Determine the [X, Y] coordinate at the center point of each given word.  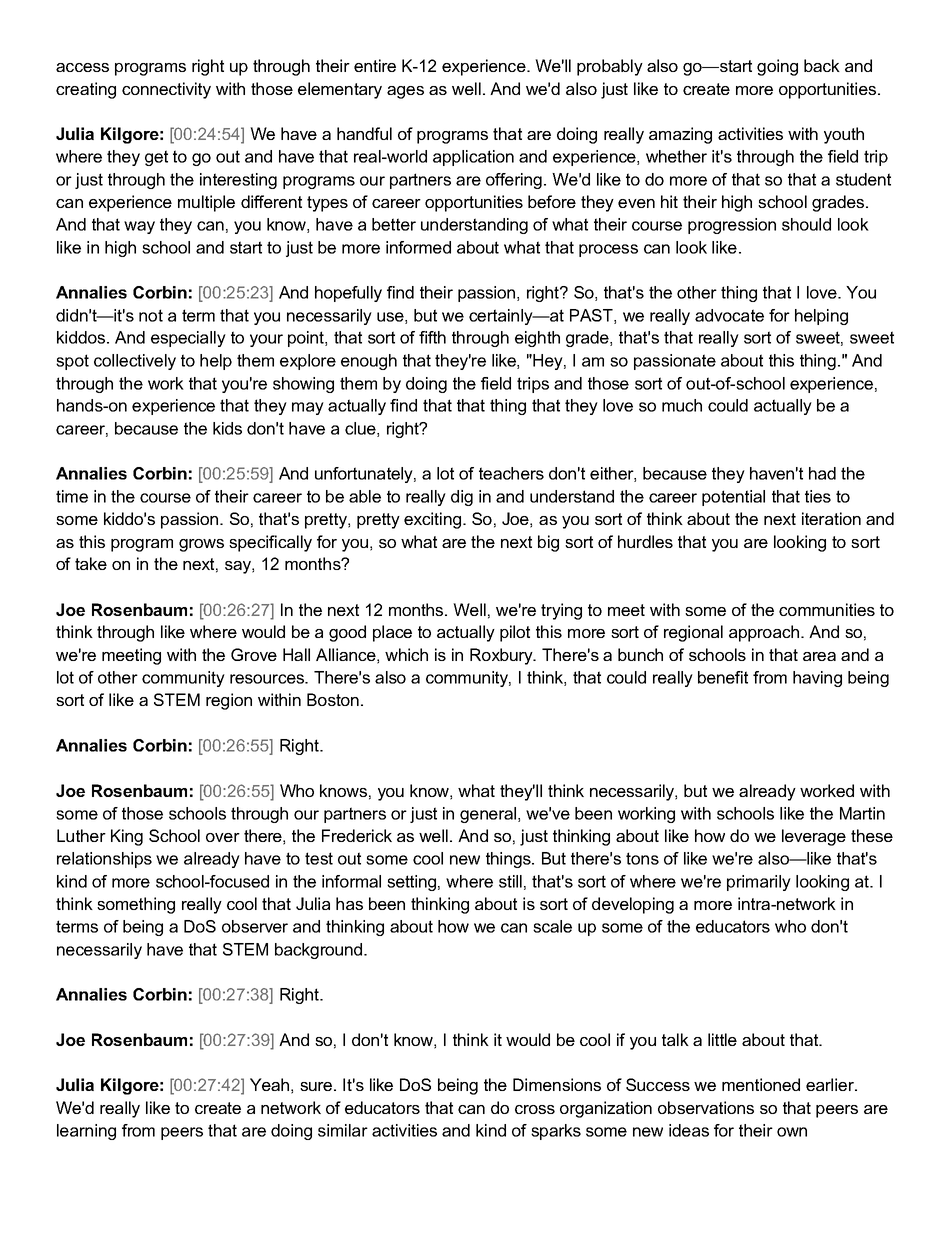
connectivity [166, 90]
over [223, 837]
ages [405, 92]
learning [86, 1132]
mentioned [761, 1084]
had [822, 473]
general [489, 815]
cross [535, 1109]
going [777, 67]
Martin [862, 813]
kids [227, 428]
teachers [511, 473]
